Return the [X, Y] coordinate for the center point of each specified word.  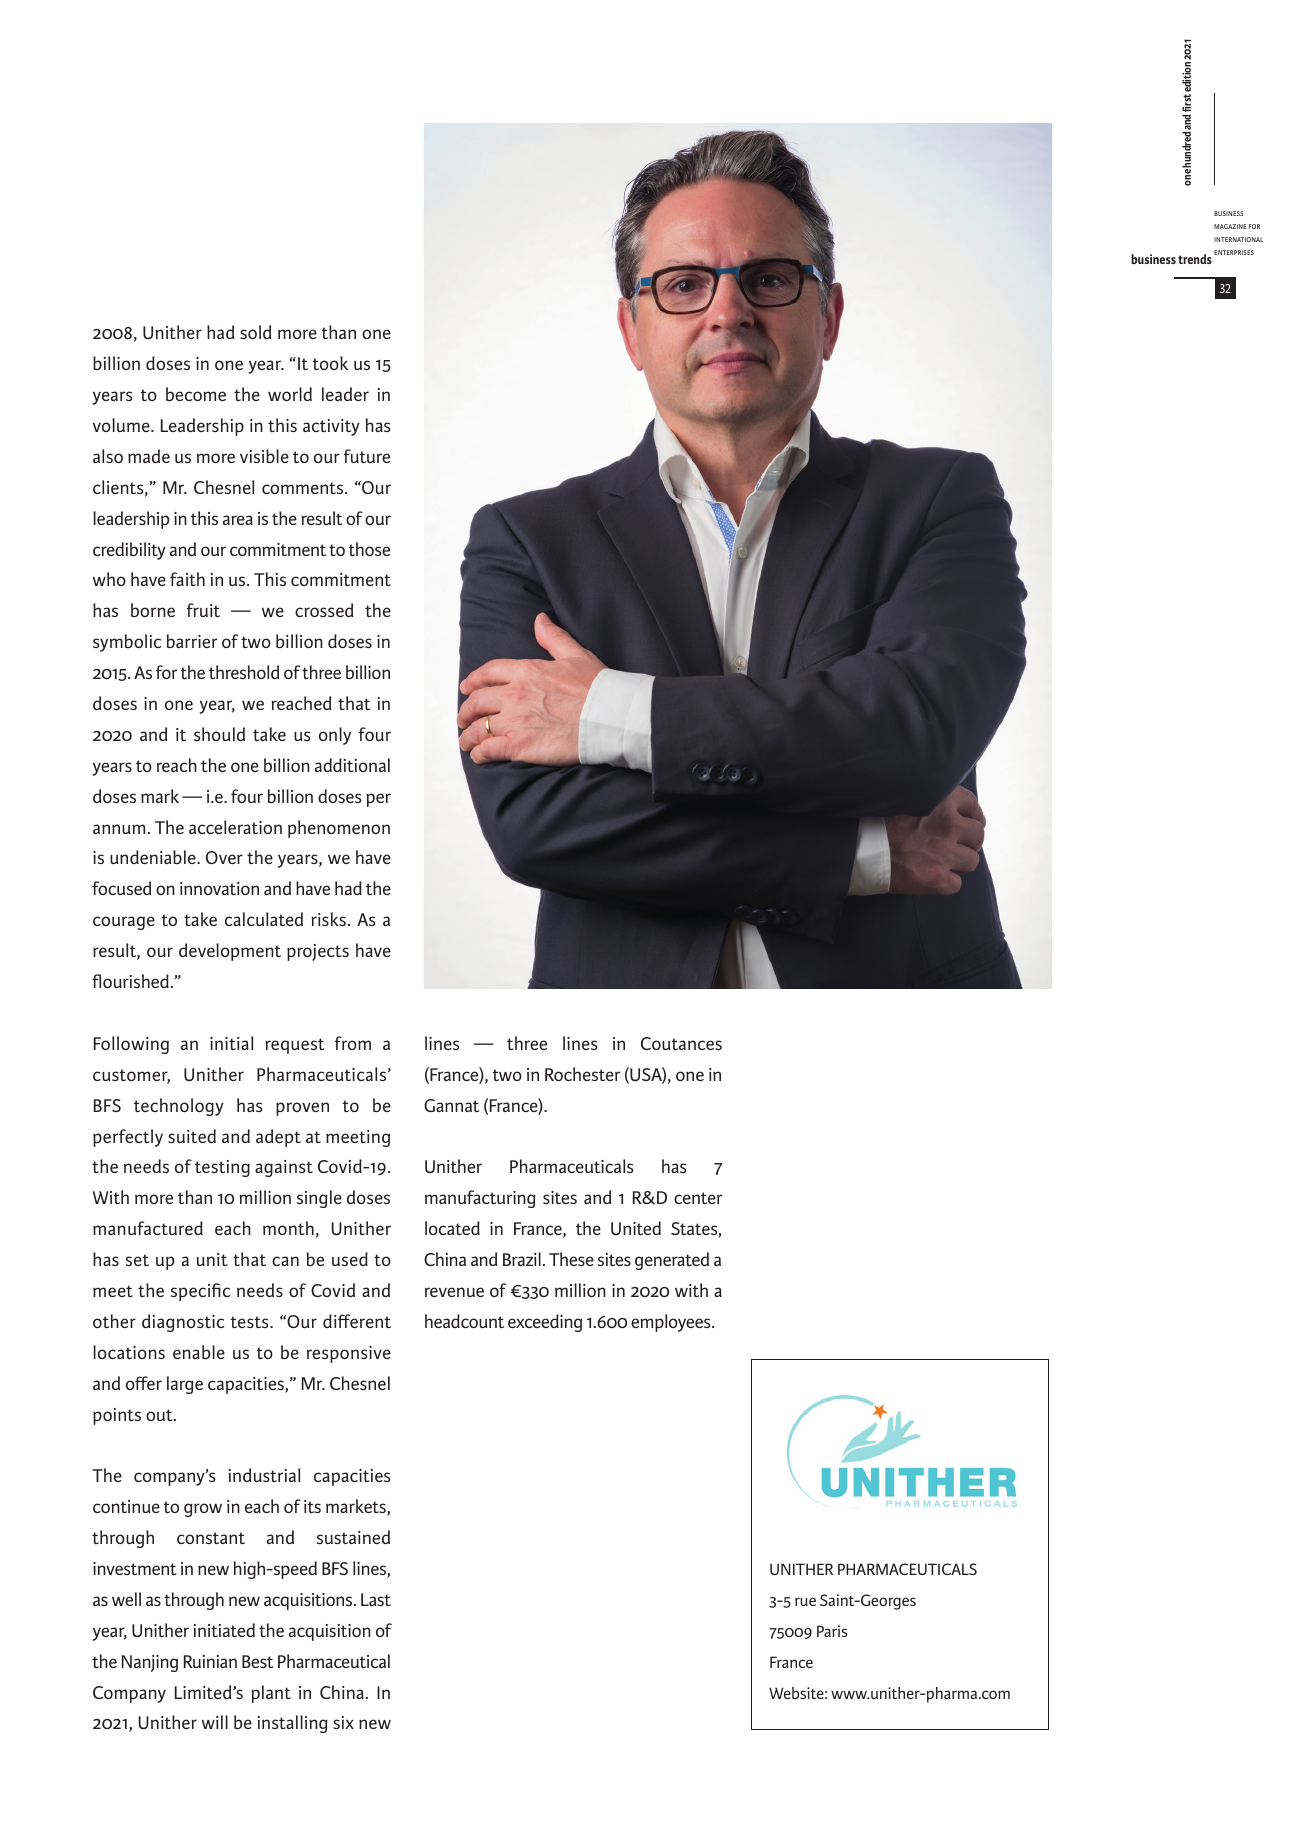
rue [805, 1601]
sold [256, 332]
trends [1195, 259]
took [330, 363]
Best [258, 1661]
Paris [832, 1631]
